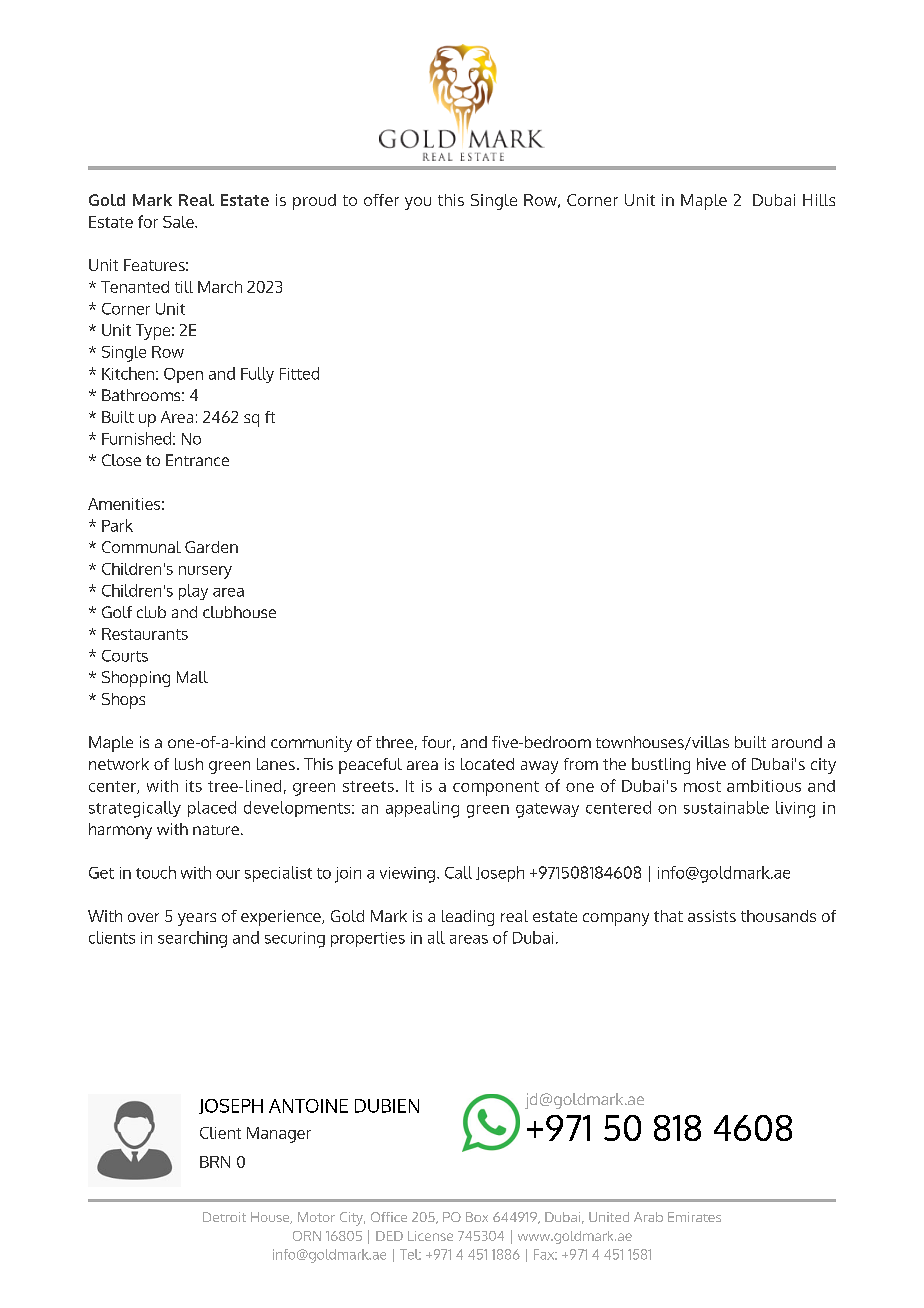 The width and height of the image is (924, 1308). Describe the element at coordinates (477, 1217) in the image. I see `Box` at that location.
